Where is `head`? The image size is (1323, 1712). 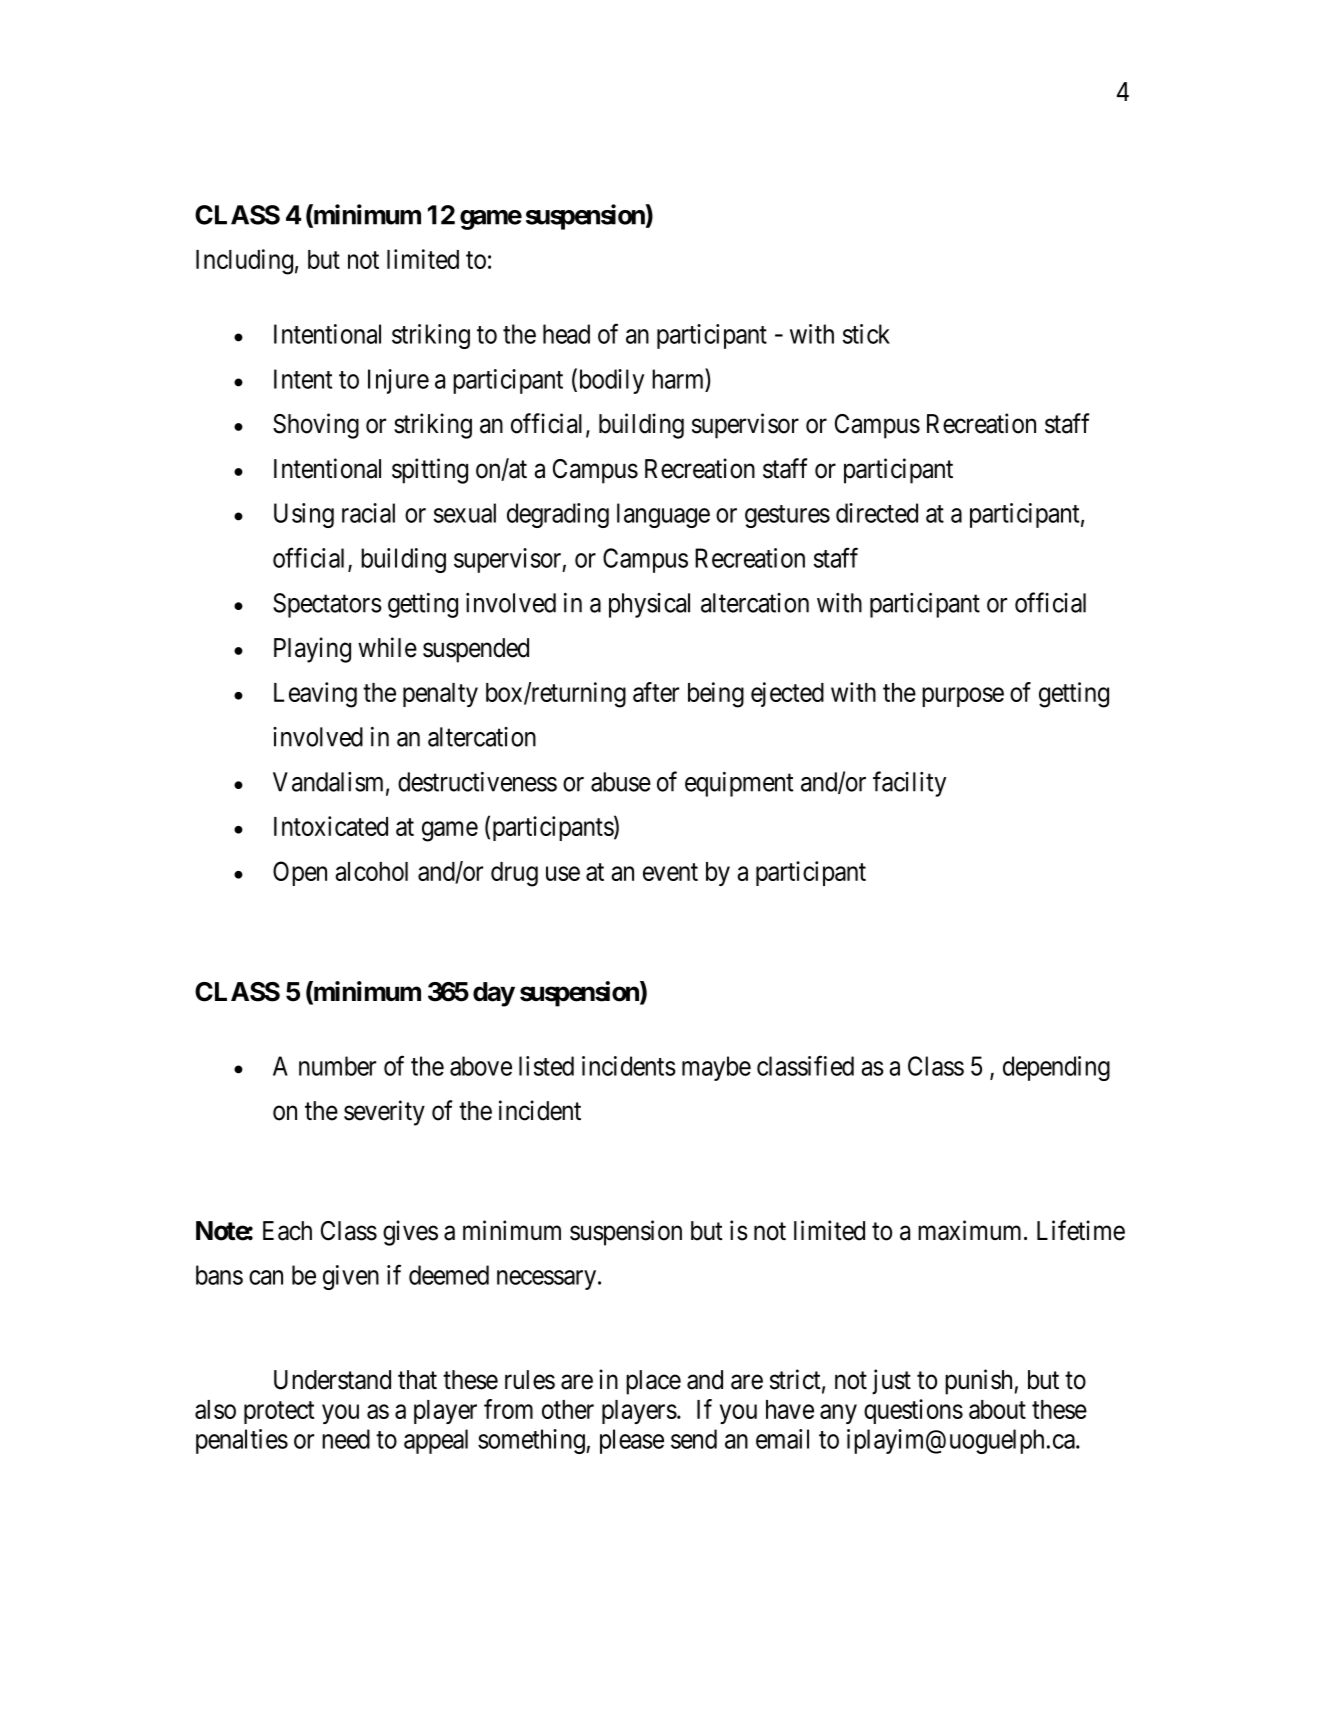 head is located at coordinates (566, 334).
